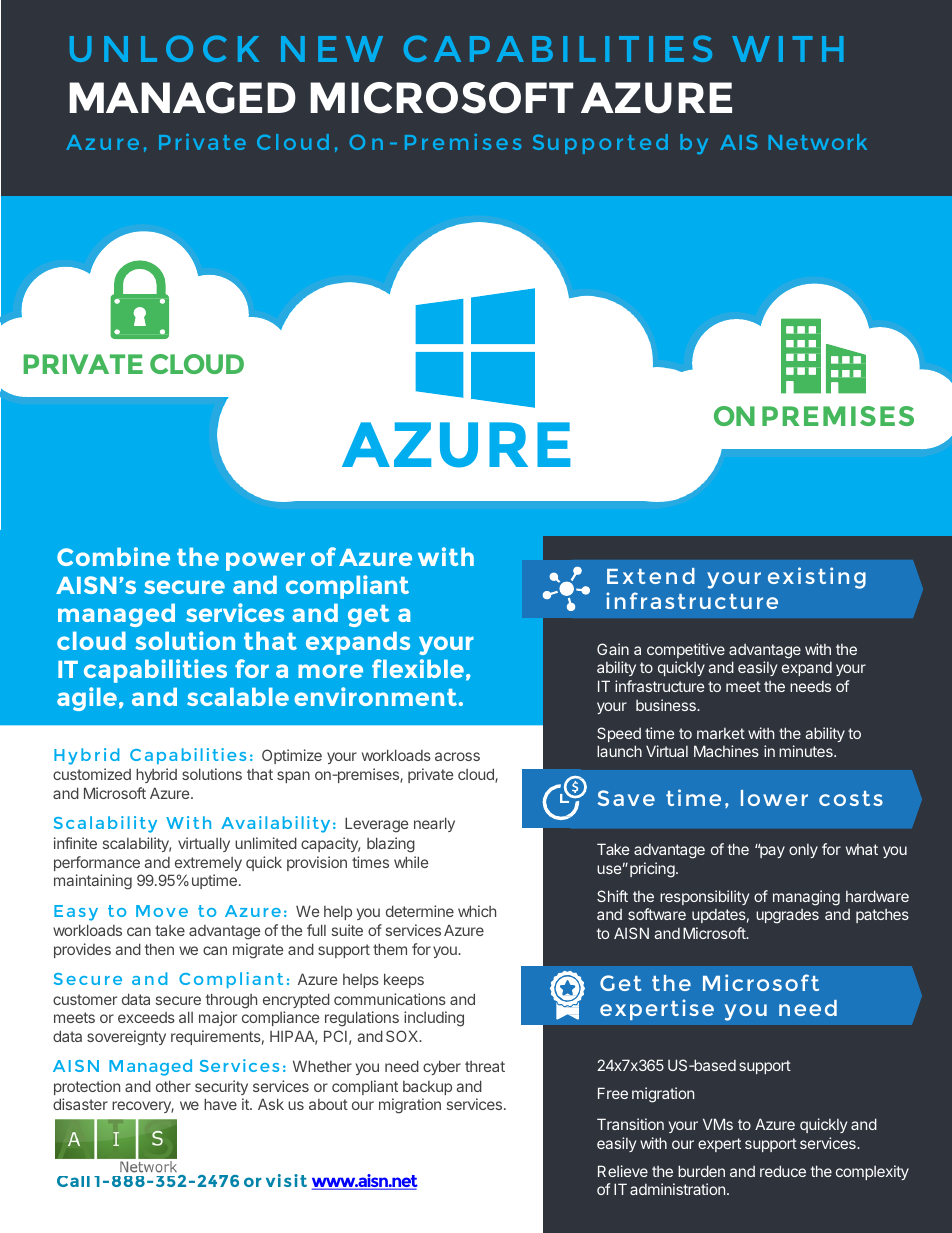 The height and width of the image is (1233, 952). I want to click on UNLOCK, so click(164, 48).
